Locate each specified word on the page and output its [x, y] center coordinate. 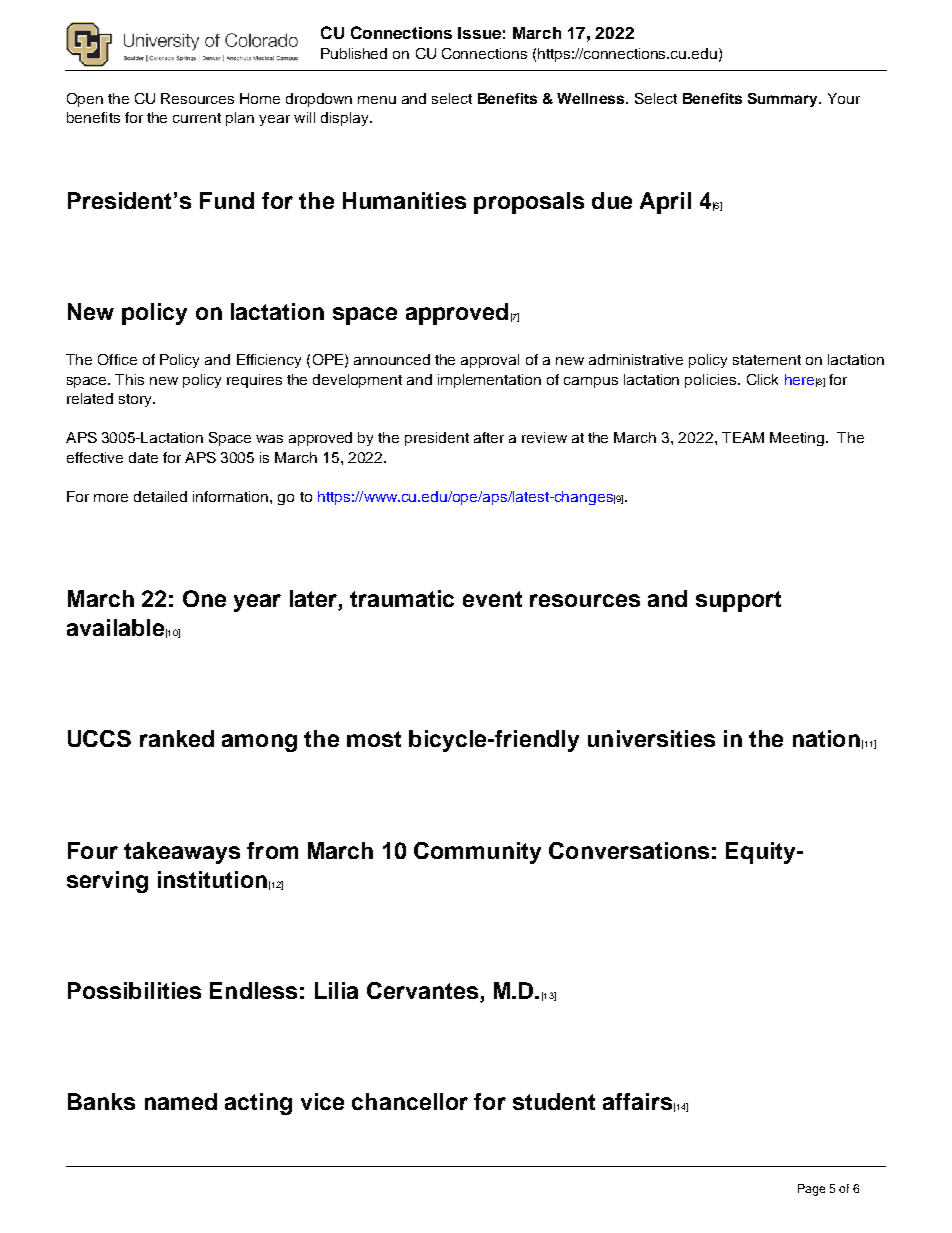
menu [377, 100]
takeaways [182, 853]
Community [477, 853]
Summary [784, 100]
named [181, 1101]
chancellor [410, 1101]
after [489, 437]
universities [651, 738]
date [143, 457]
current [197, 118]
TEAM [743, 437]
